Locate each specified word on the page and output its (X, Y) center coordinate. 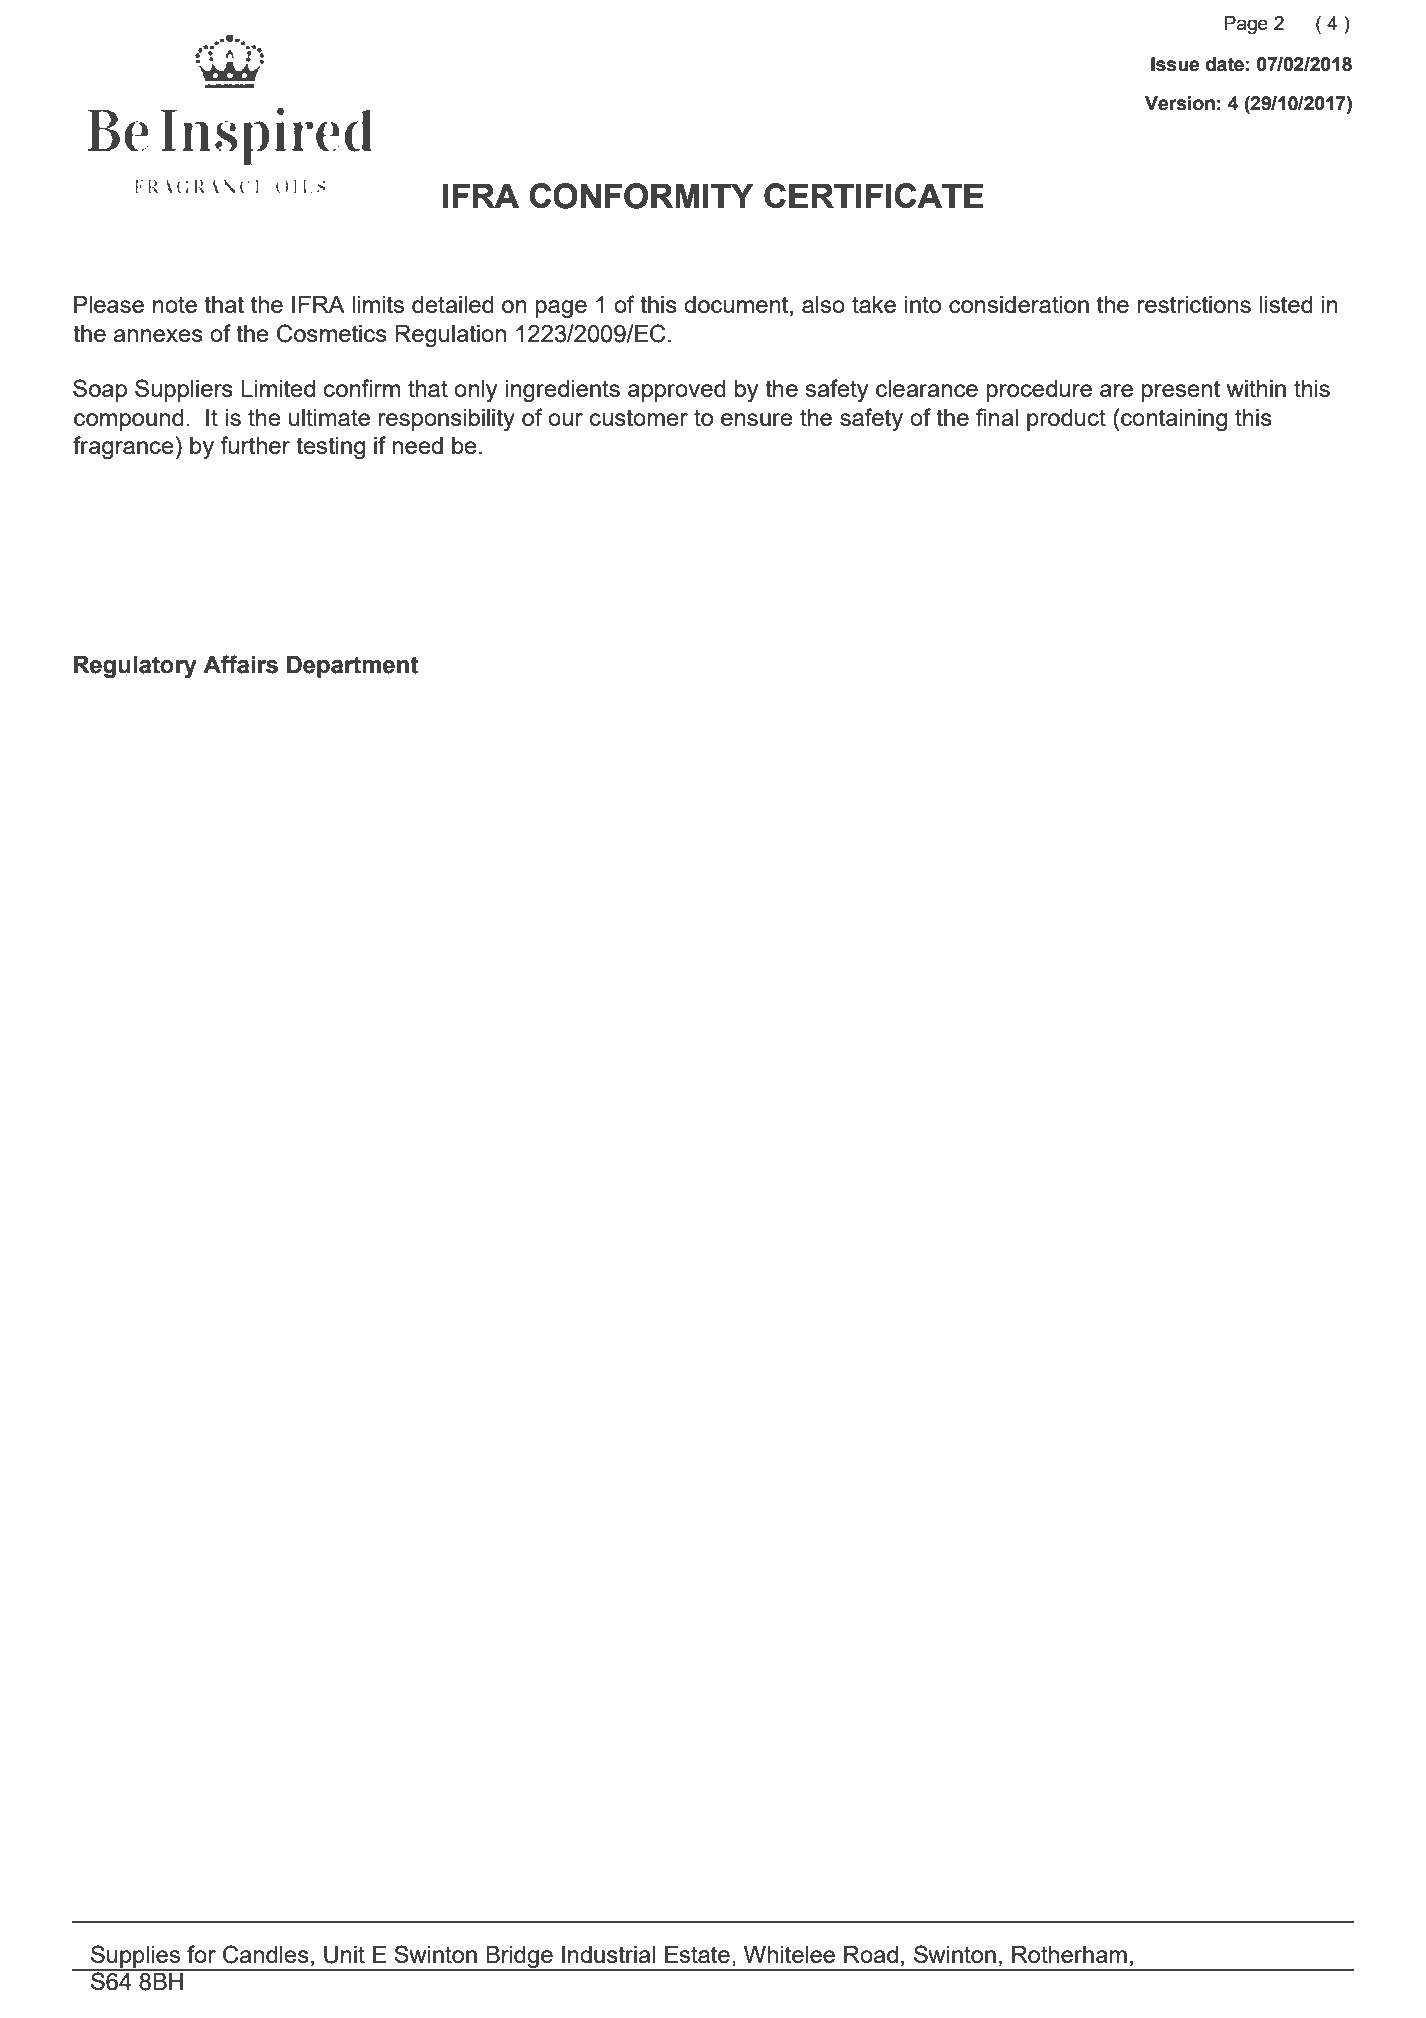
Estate (697, 1954)
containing (1174, 420)
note (175, 304)
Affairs (240, 664)
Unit (344, 1955)
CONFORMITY (642, 196)
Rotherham (1069, 1954)
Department (352, 667)
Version (1180, 103)
